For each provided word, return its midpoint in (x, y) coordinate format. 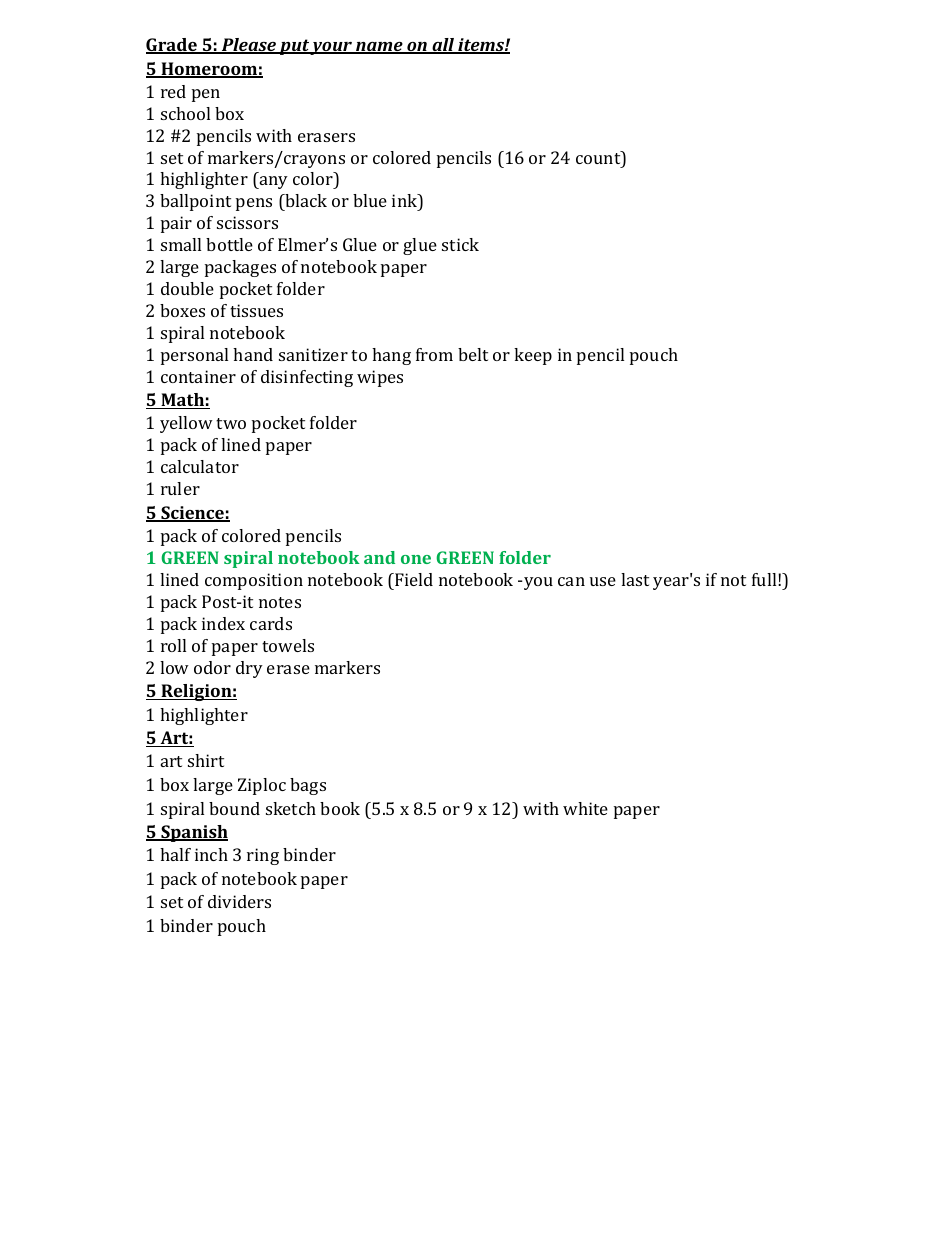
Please (249, 46)
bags (308, 786)
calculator (200, 466)
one (416, 559)
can (571, 581)
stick (460, 244)
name (379, 48)
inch (211, 854)
